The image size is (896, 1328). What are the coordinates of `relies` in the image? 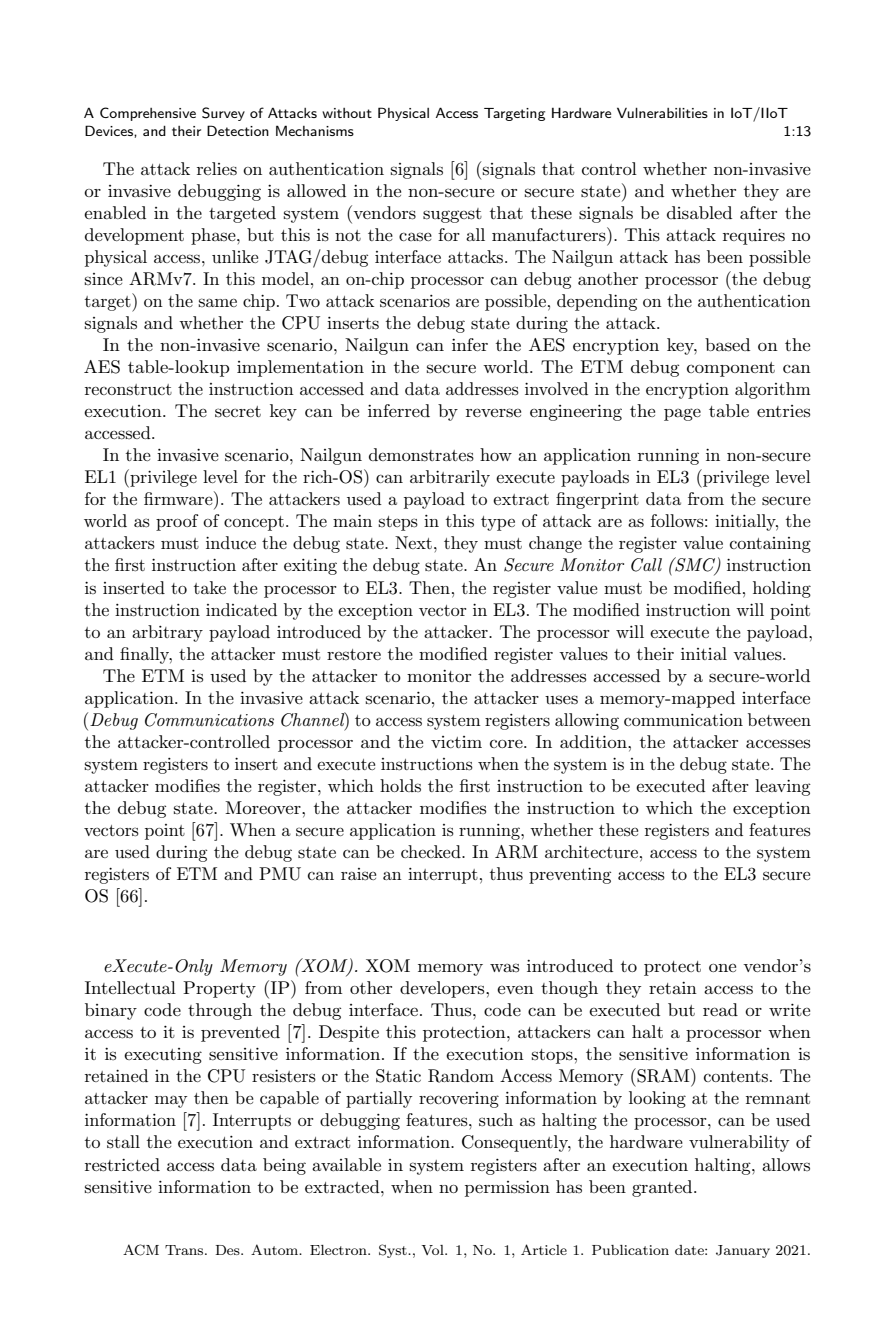 It's located at (217, 169).
